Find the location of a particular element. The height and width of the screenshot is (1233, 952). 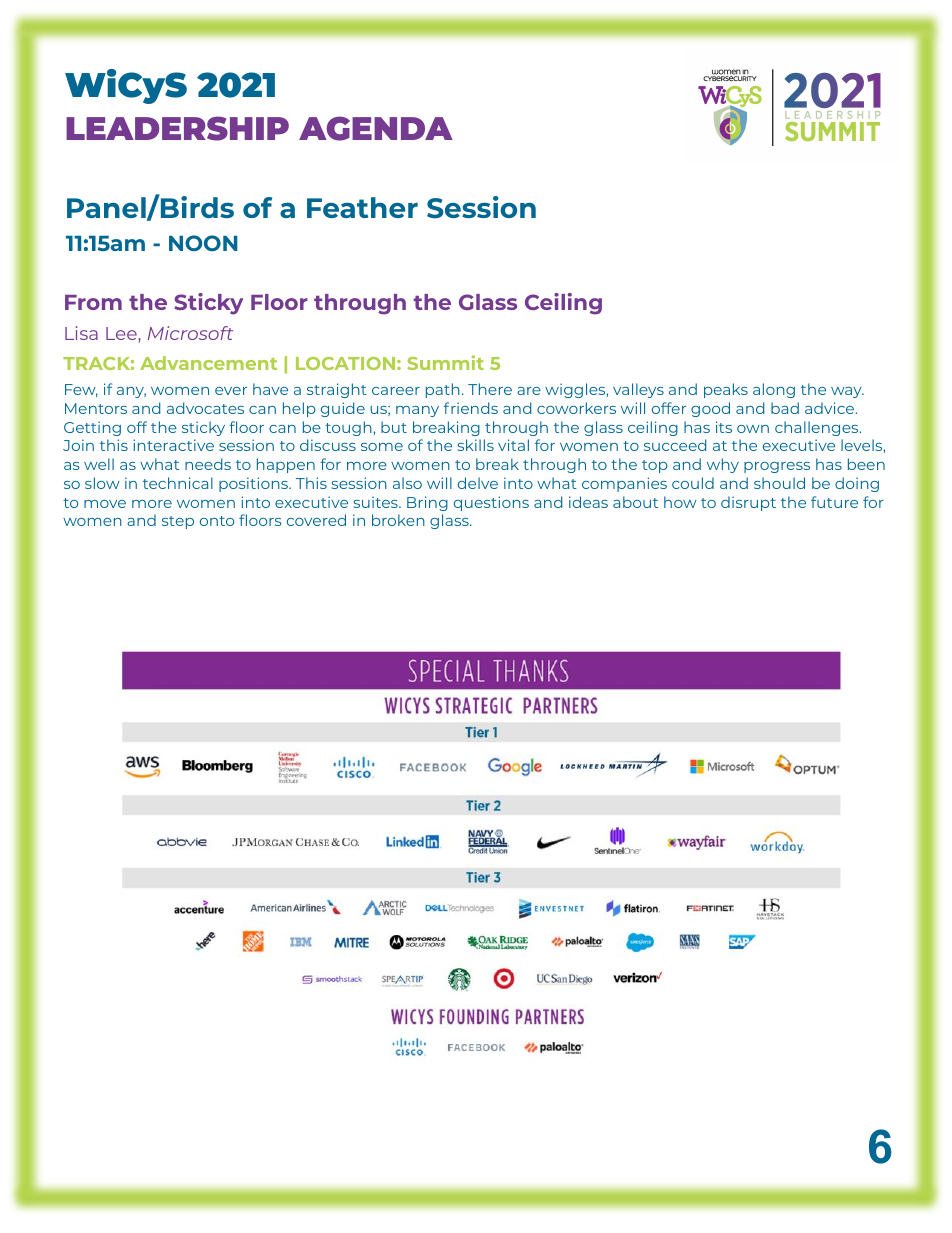

LEADERSHIP is located at coordinates (177, 128).
